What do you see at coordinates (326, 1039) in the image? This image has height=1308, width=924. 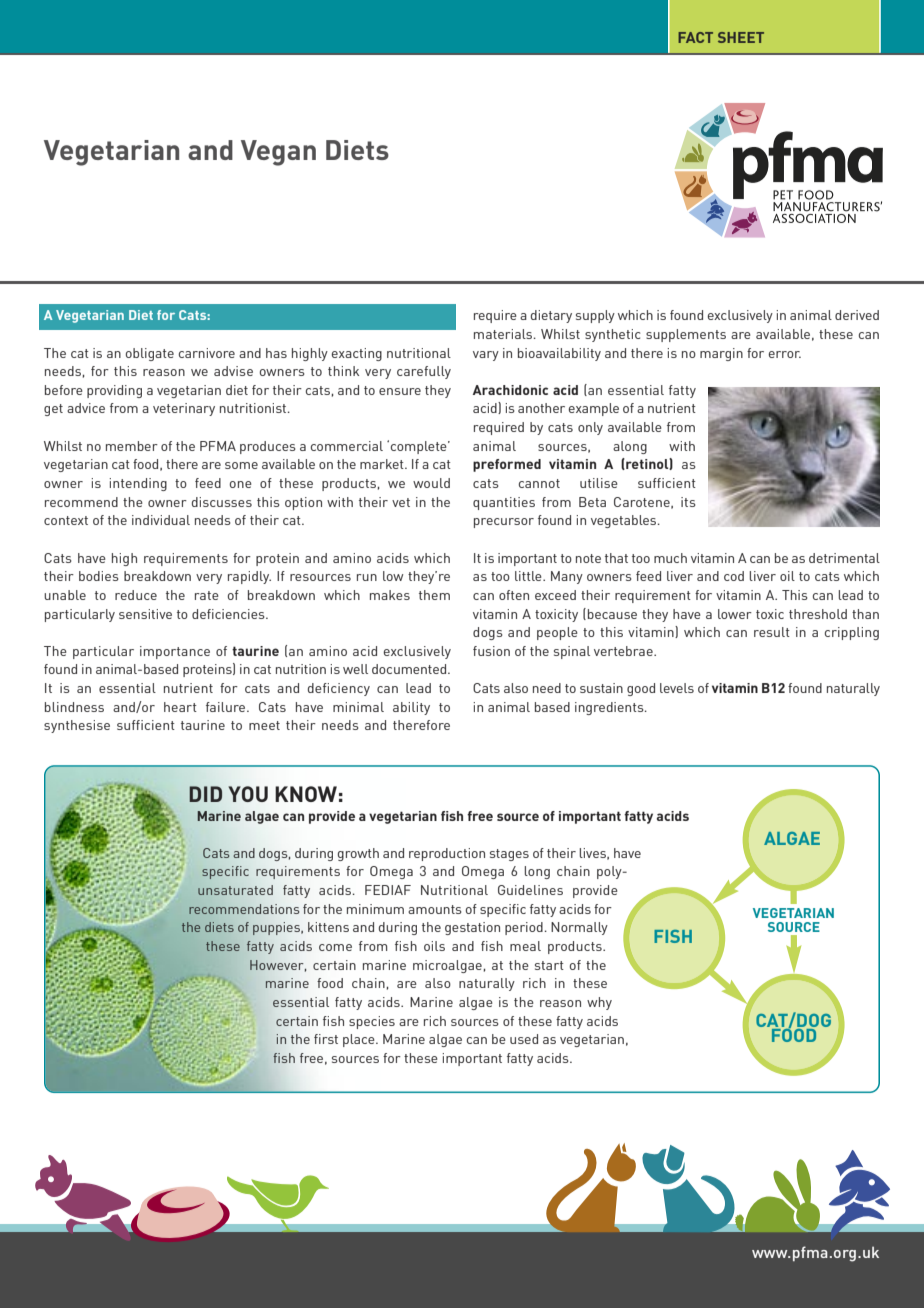 I see `first` at bounding box center [326, 1039].
